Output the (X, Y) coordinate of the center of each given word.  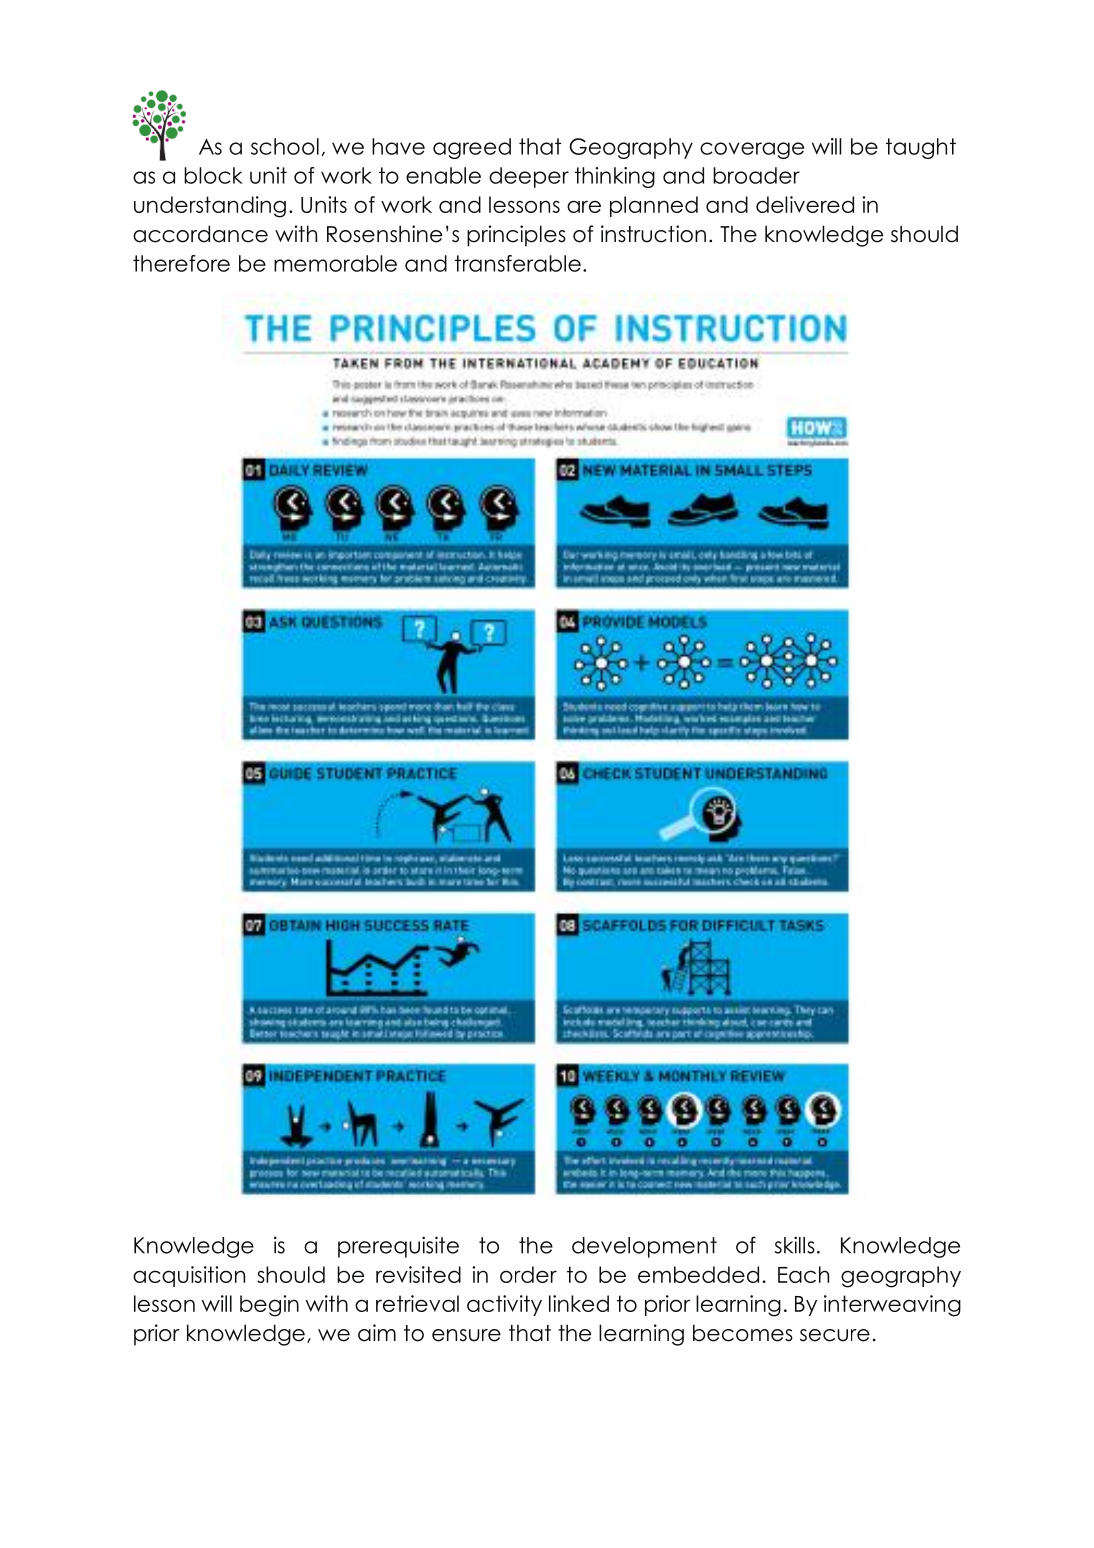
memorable (335, 263)
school (285, 146)
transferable (518, 263)
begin (269, 1306)
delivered (805, 204)
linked (579, 1303)
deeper (529, 177)
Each (803, 1274)
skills (795, 1245)
